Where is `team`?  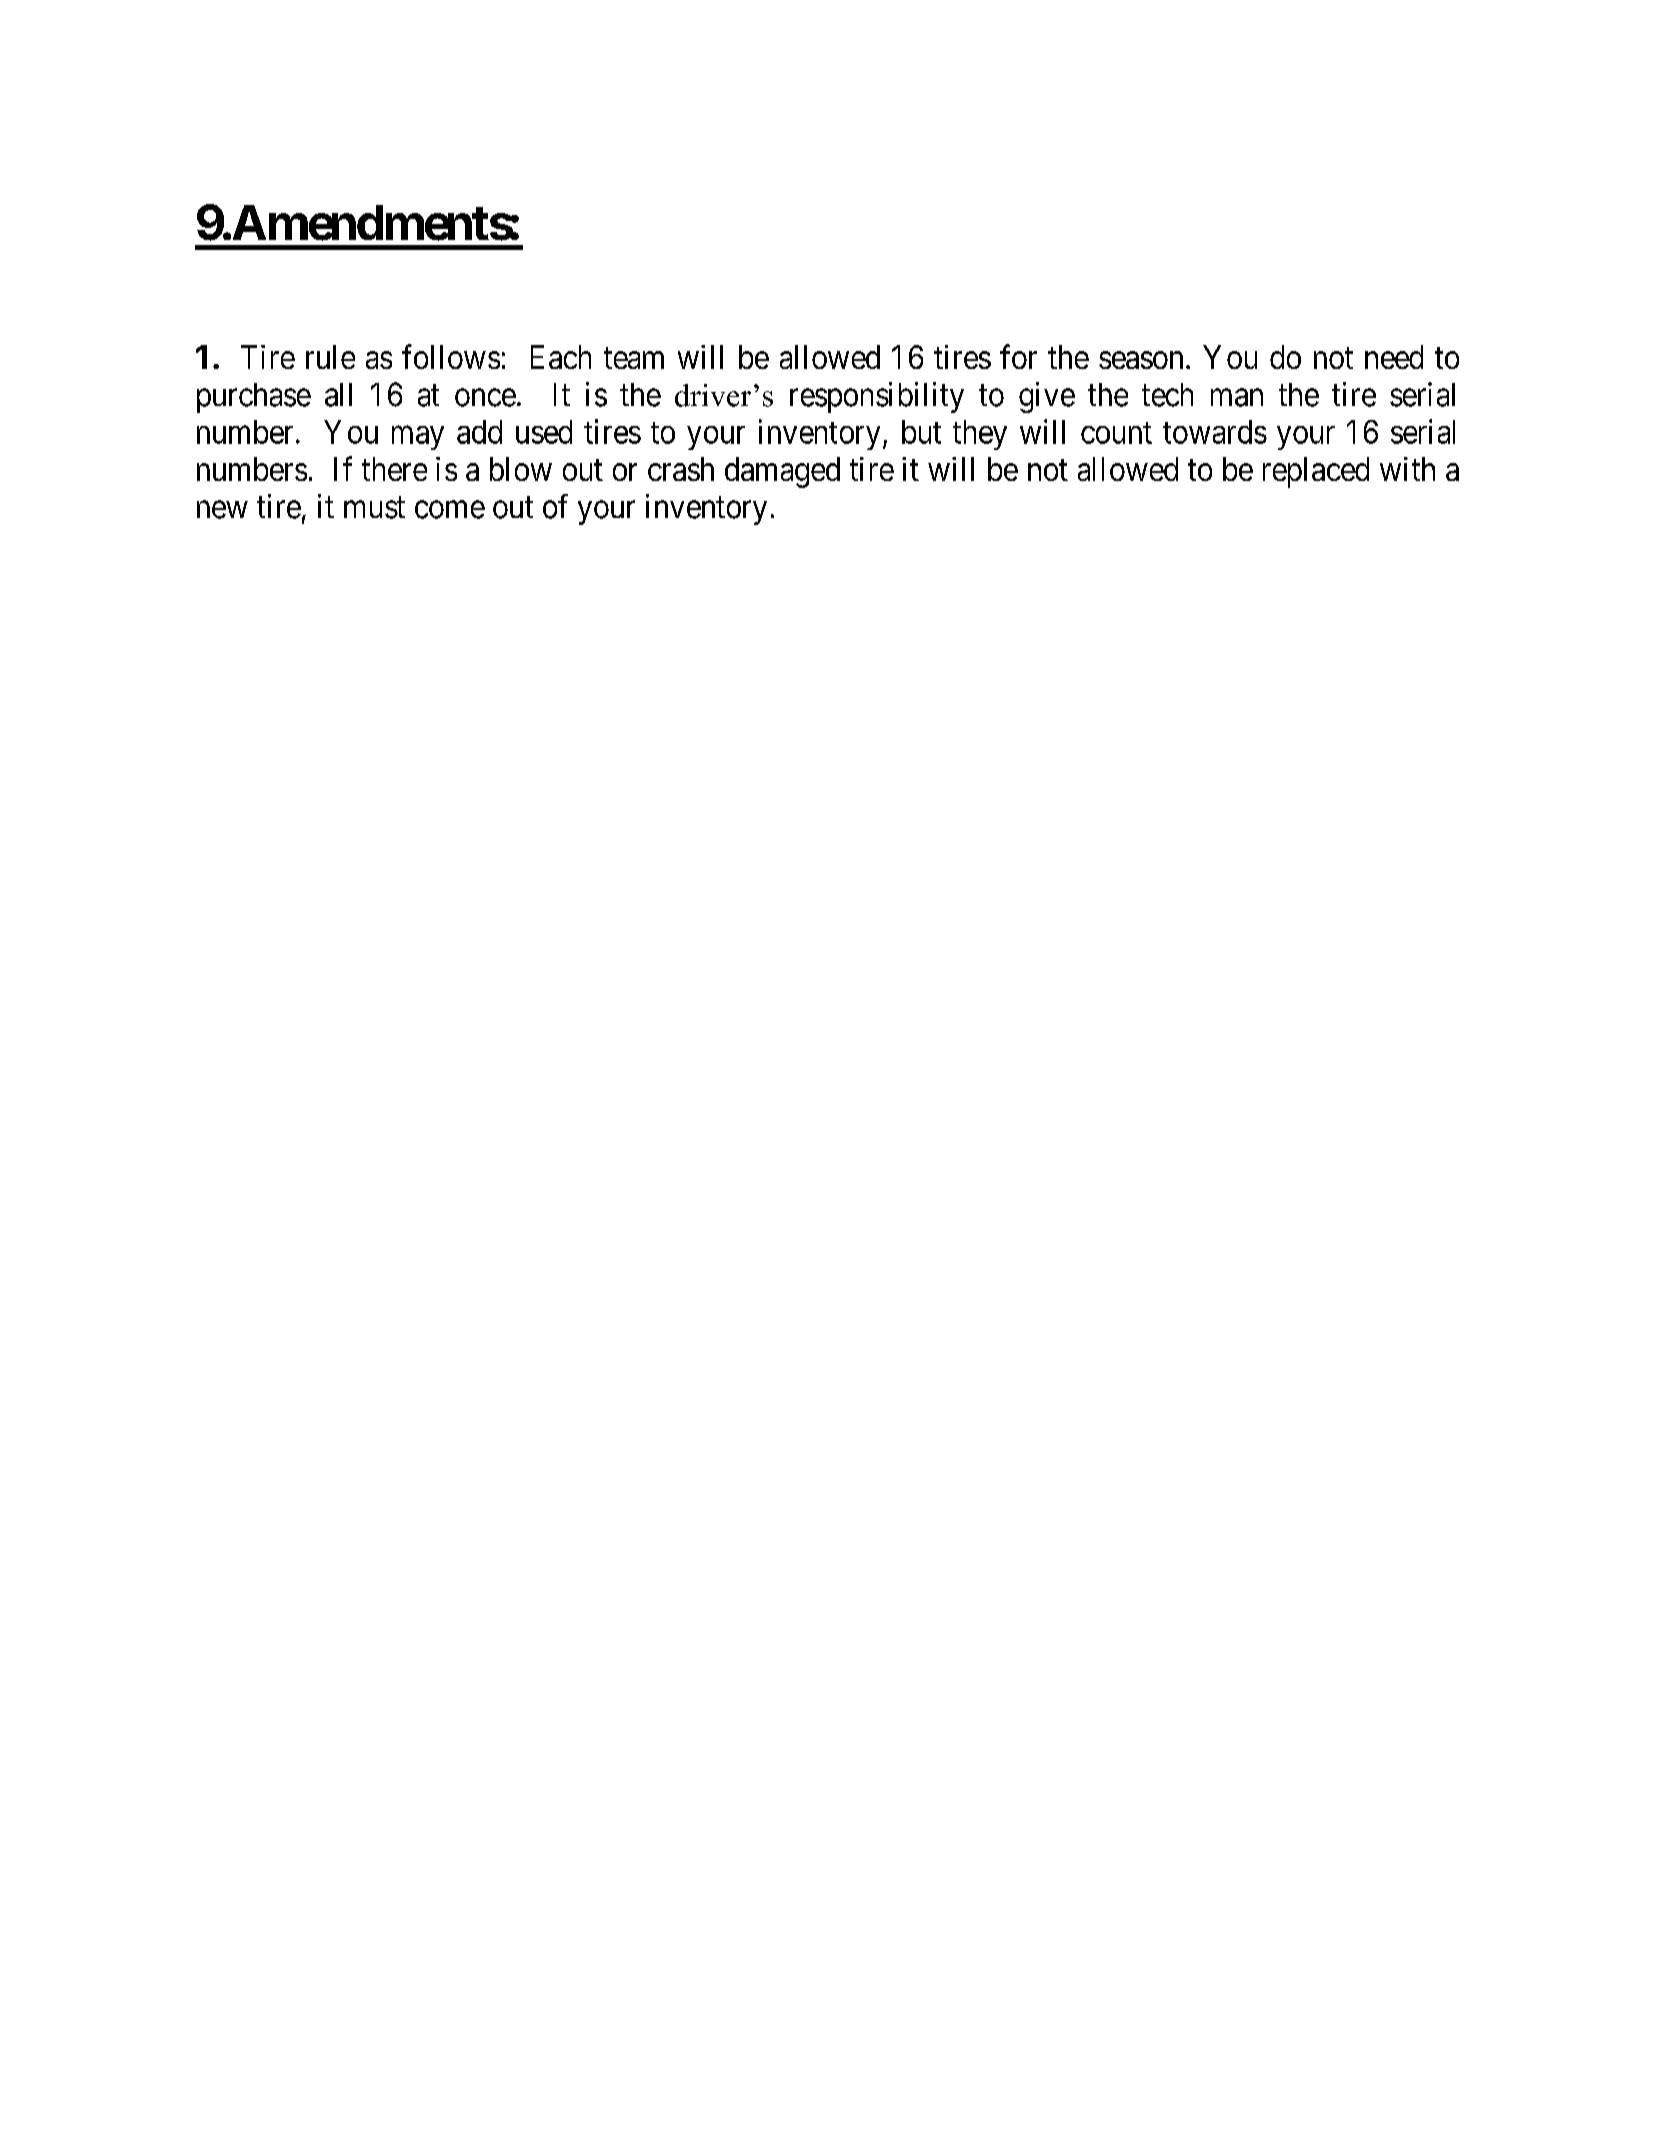
team is located at coordinates (634, 358).
